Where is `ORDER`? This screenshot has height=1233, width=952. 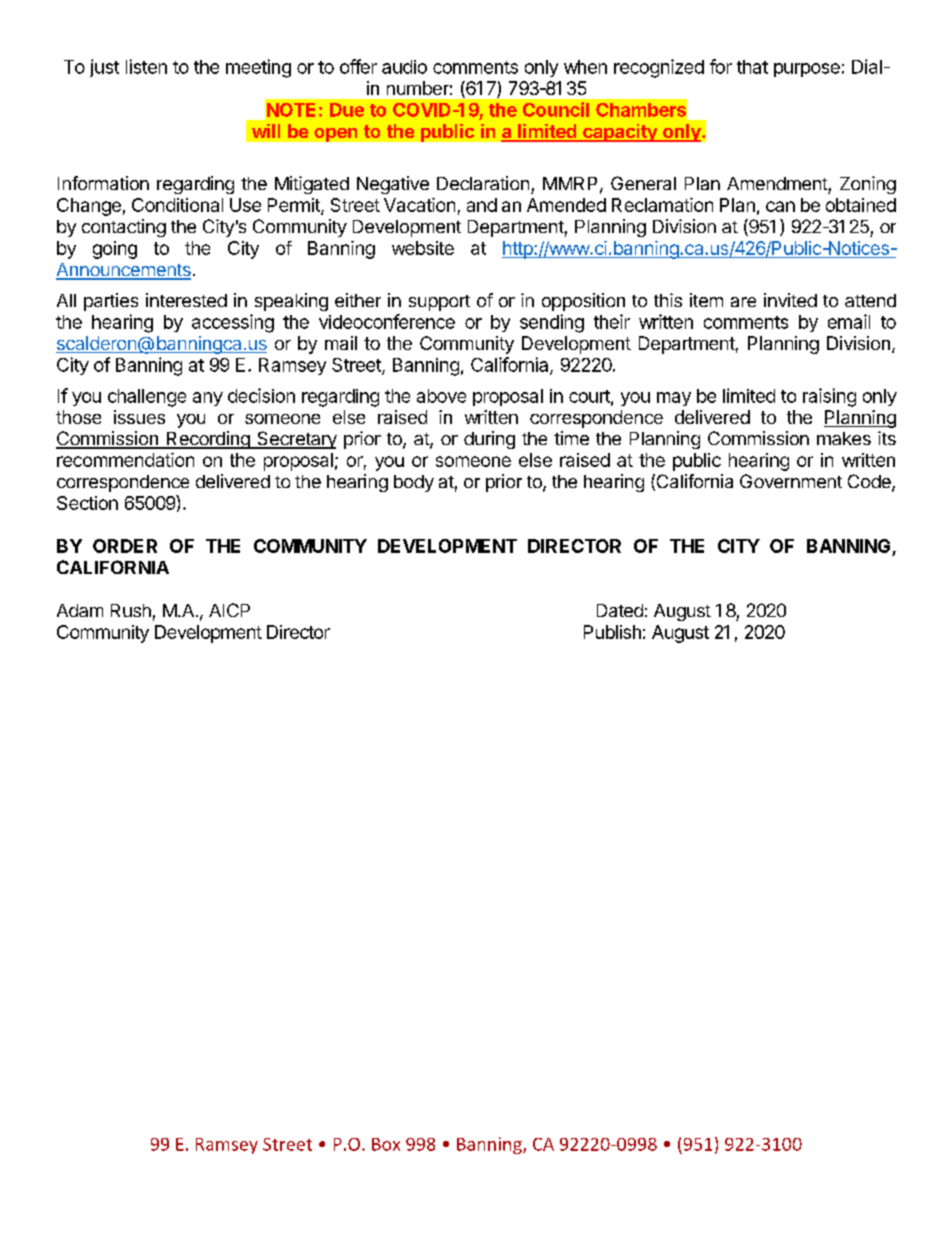
ORDER is located at coordinates (125, 546).
